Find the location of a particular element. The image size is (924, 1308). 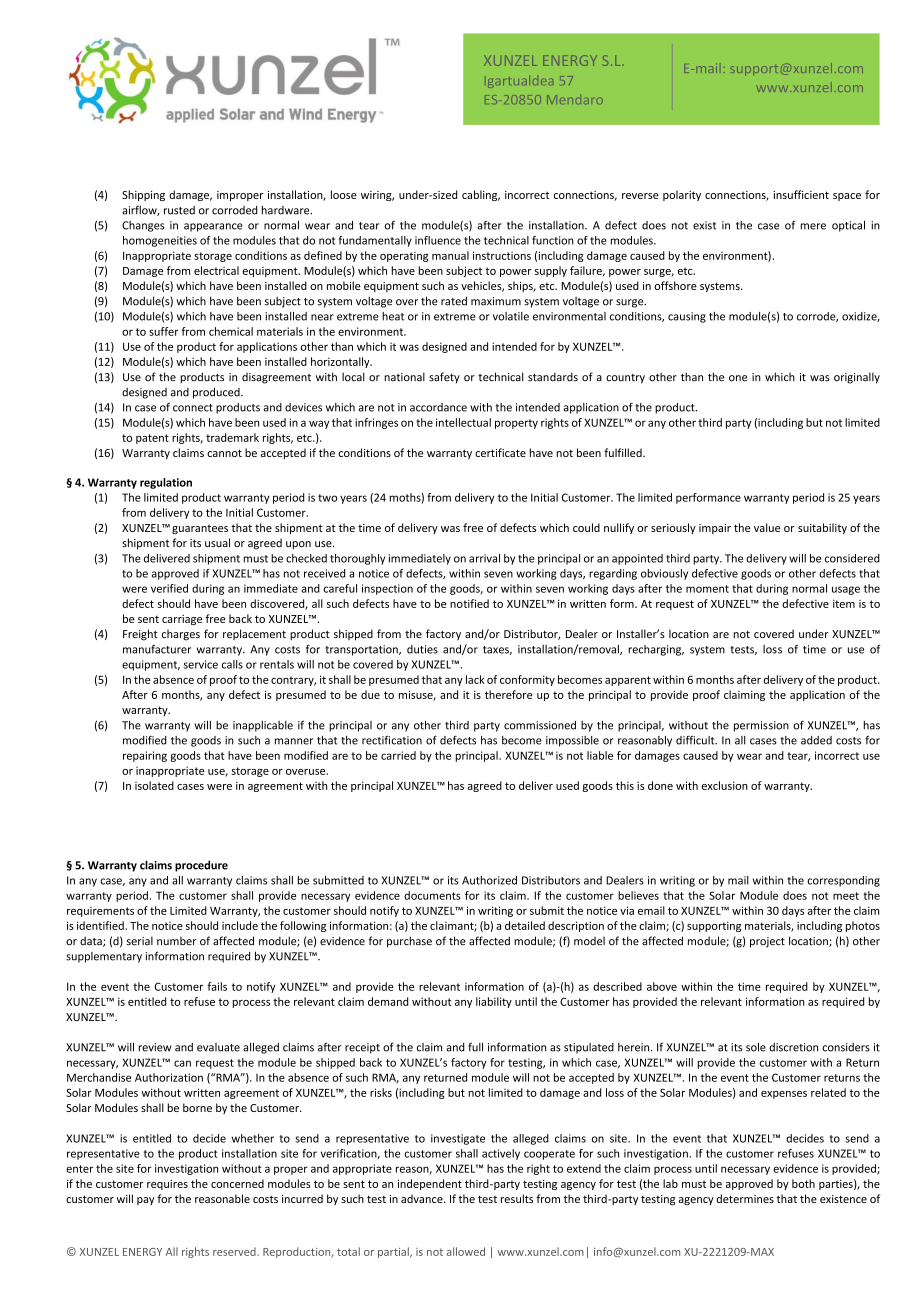

pay is located at coordinates (146, 1201).
